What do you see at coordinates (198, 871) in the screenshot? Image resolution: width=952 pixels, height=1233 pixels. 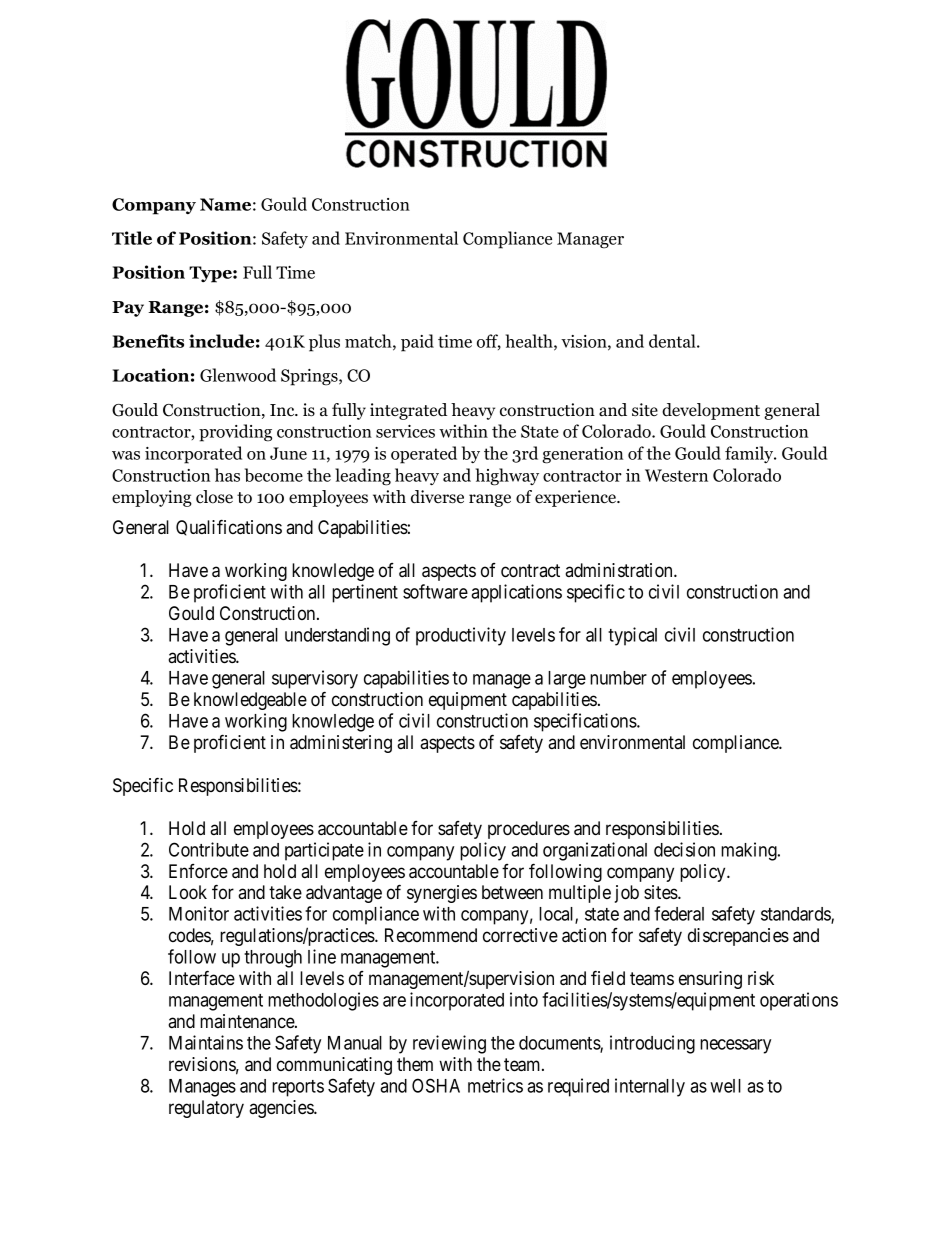 I see `Enforce` at bounding box center [198, 871].
